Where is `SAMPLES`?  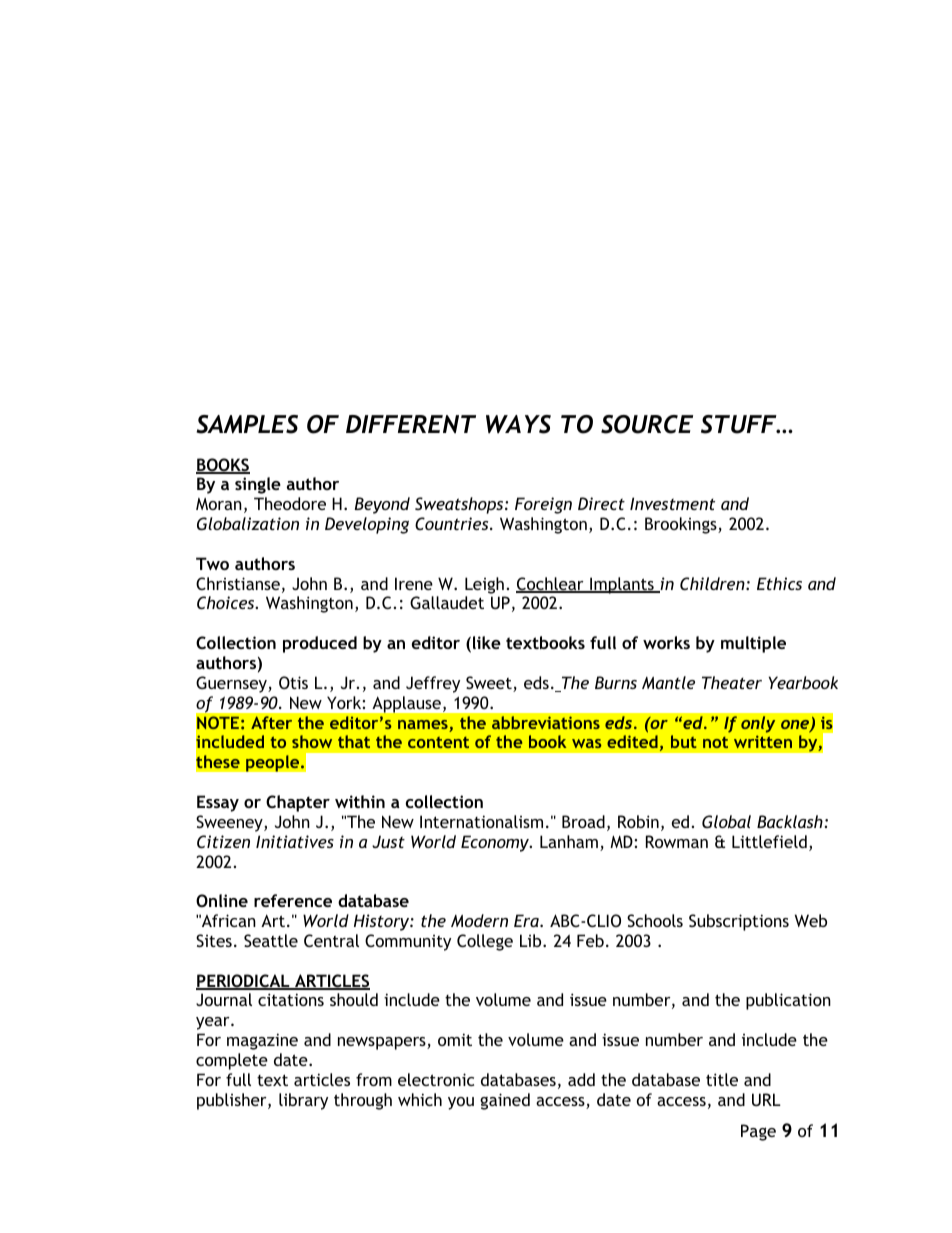 SAMPLES is located at coordinates (247, 424).
